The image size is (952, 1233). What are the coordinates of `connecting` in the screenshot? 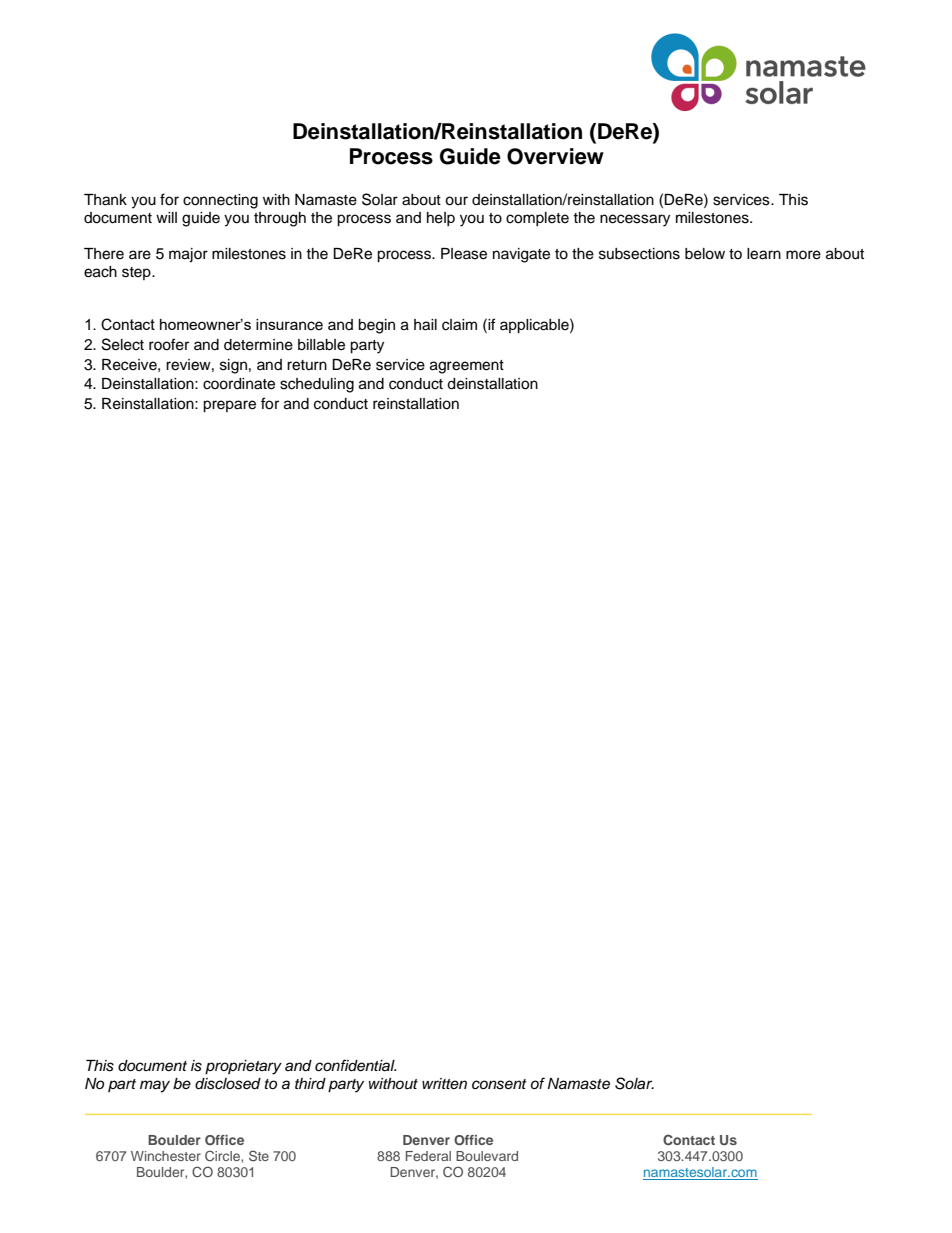 It's located at (220, 201).
